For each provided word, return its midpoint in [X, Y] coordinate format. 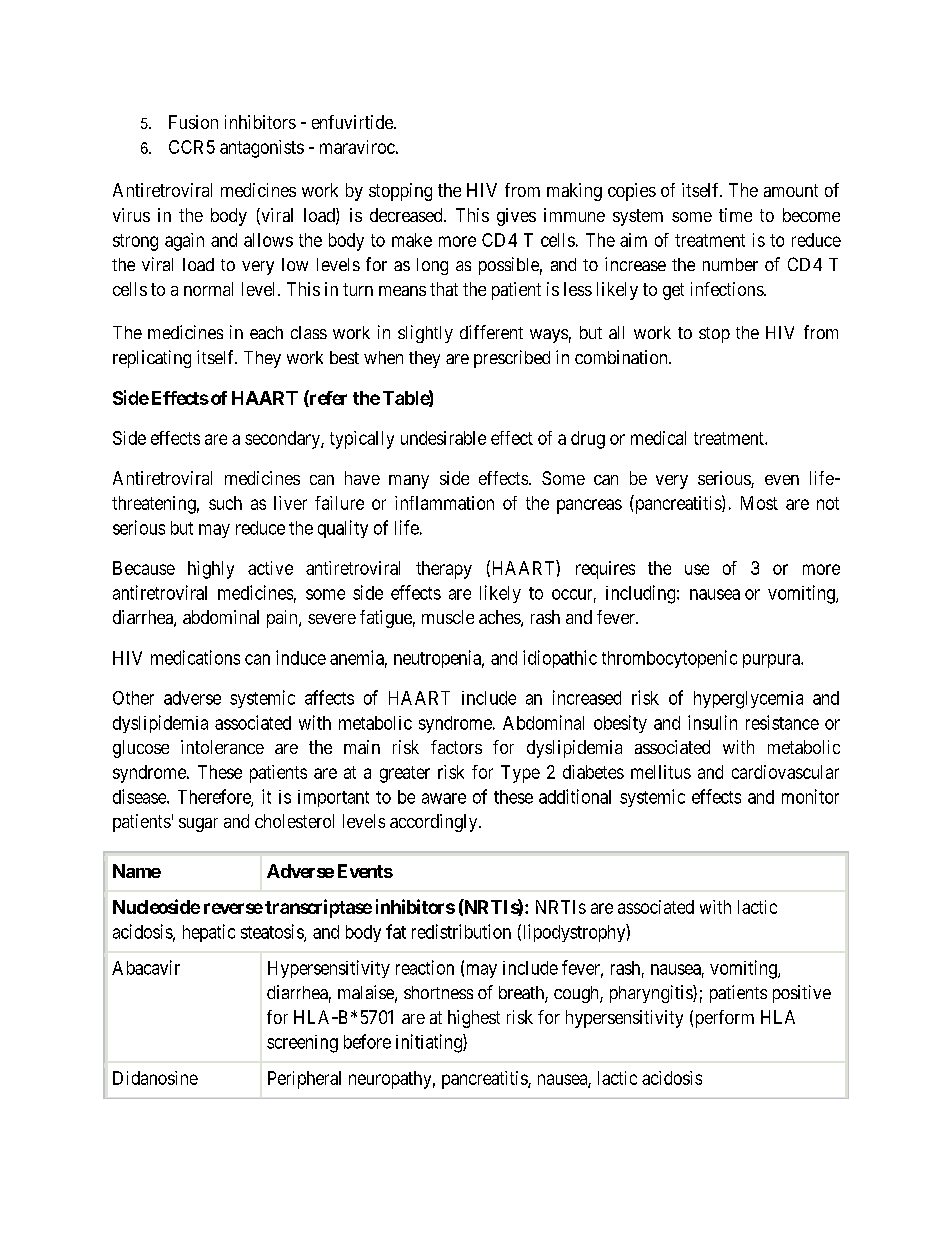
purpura [772, 661]
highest [474, 1019]
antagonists [262, 149]
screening [302, 1044]
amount [791, 190]
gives [516, 217]
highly [211, 570]
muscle [448, 617]
